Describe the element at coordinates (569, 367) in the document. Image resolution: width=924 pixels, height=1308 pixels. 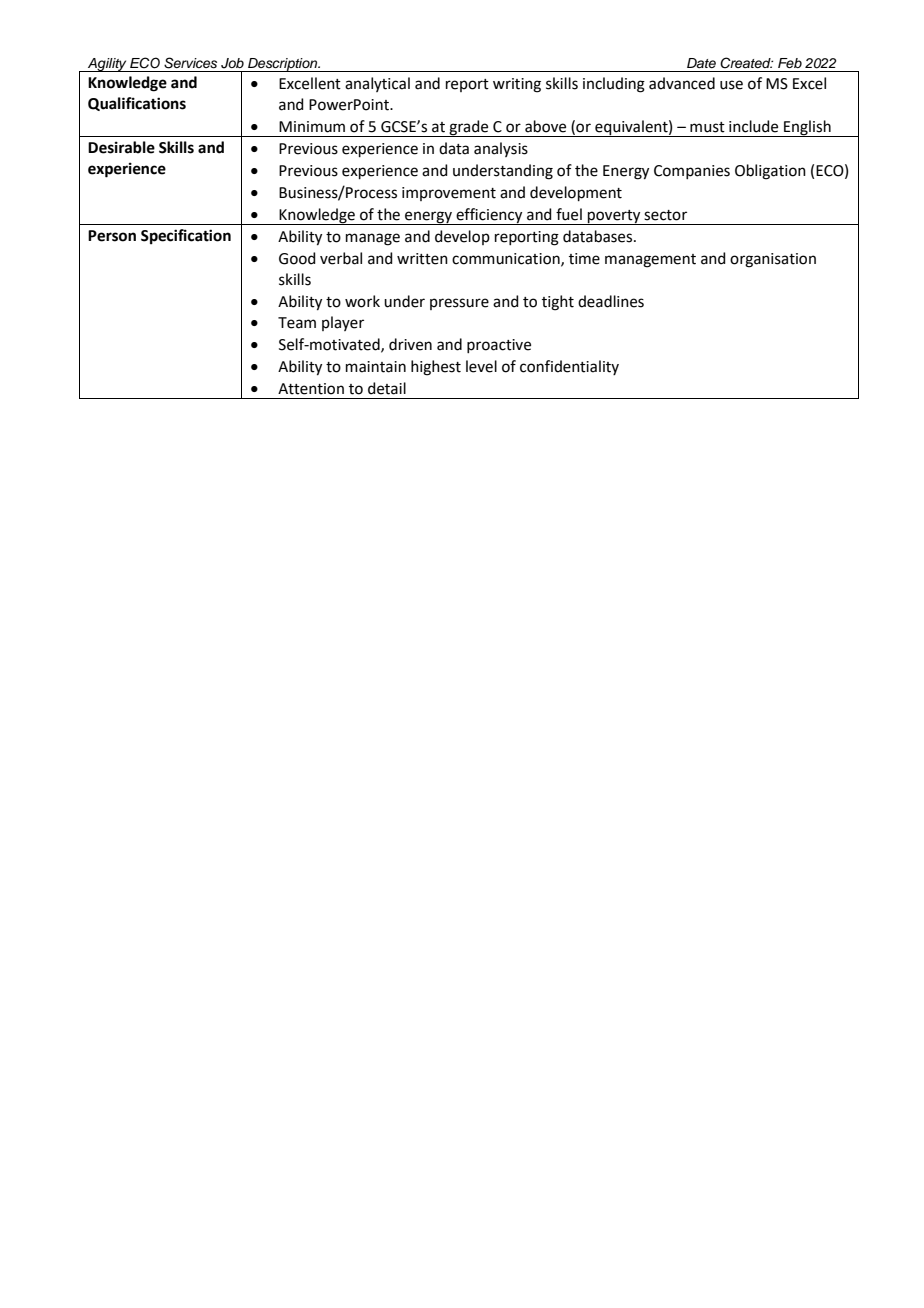
I see `confidentiality` at that location.
